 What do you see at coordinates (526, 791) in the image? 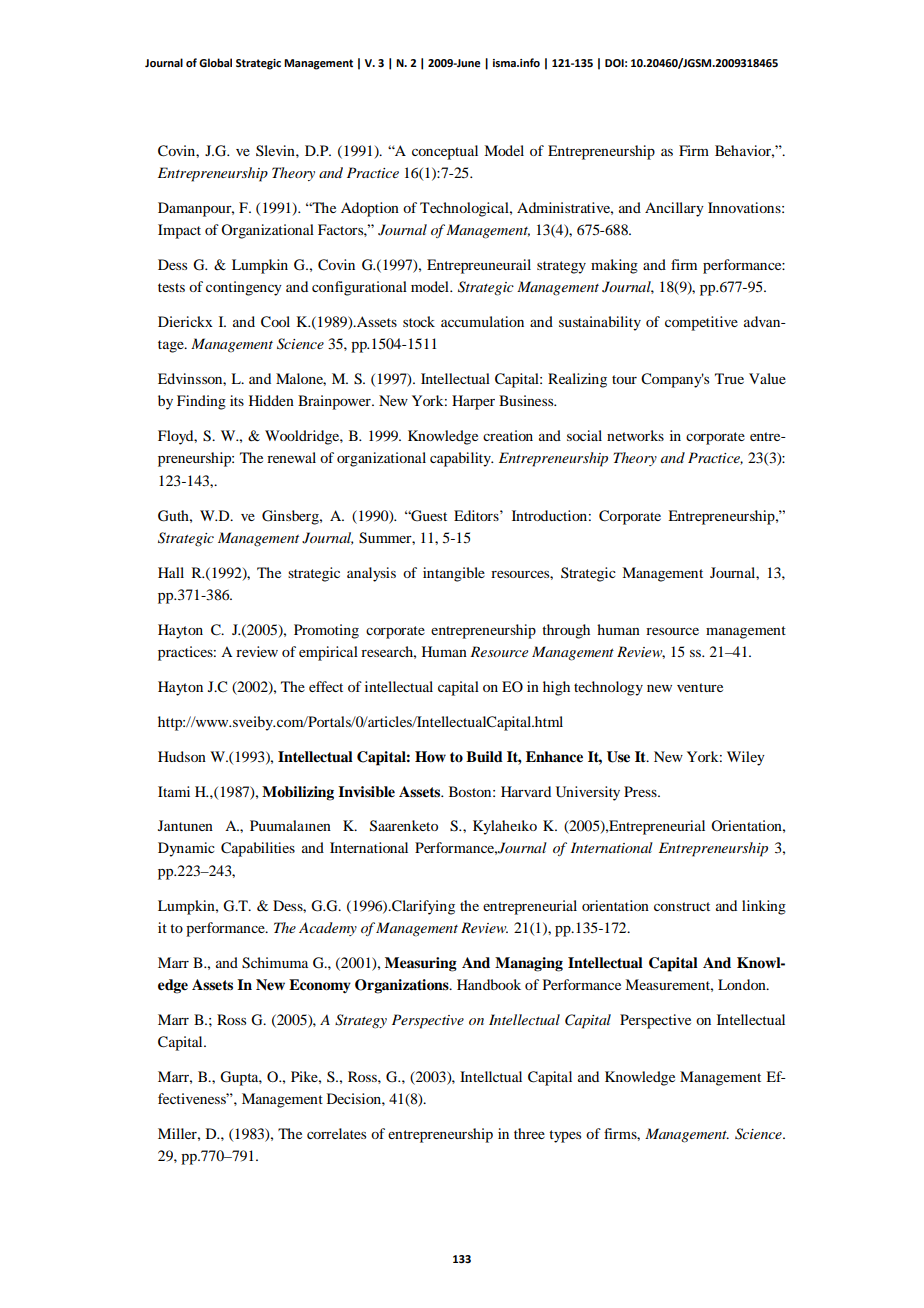
I see `Harvard` at bounding box center [526, 791].
